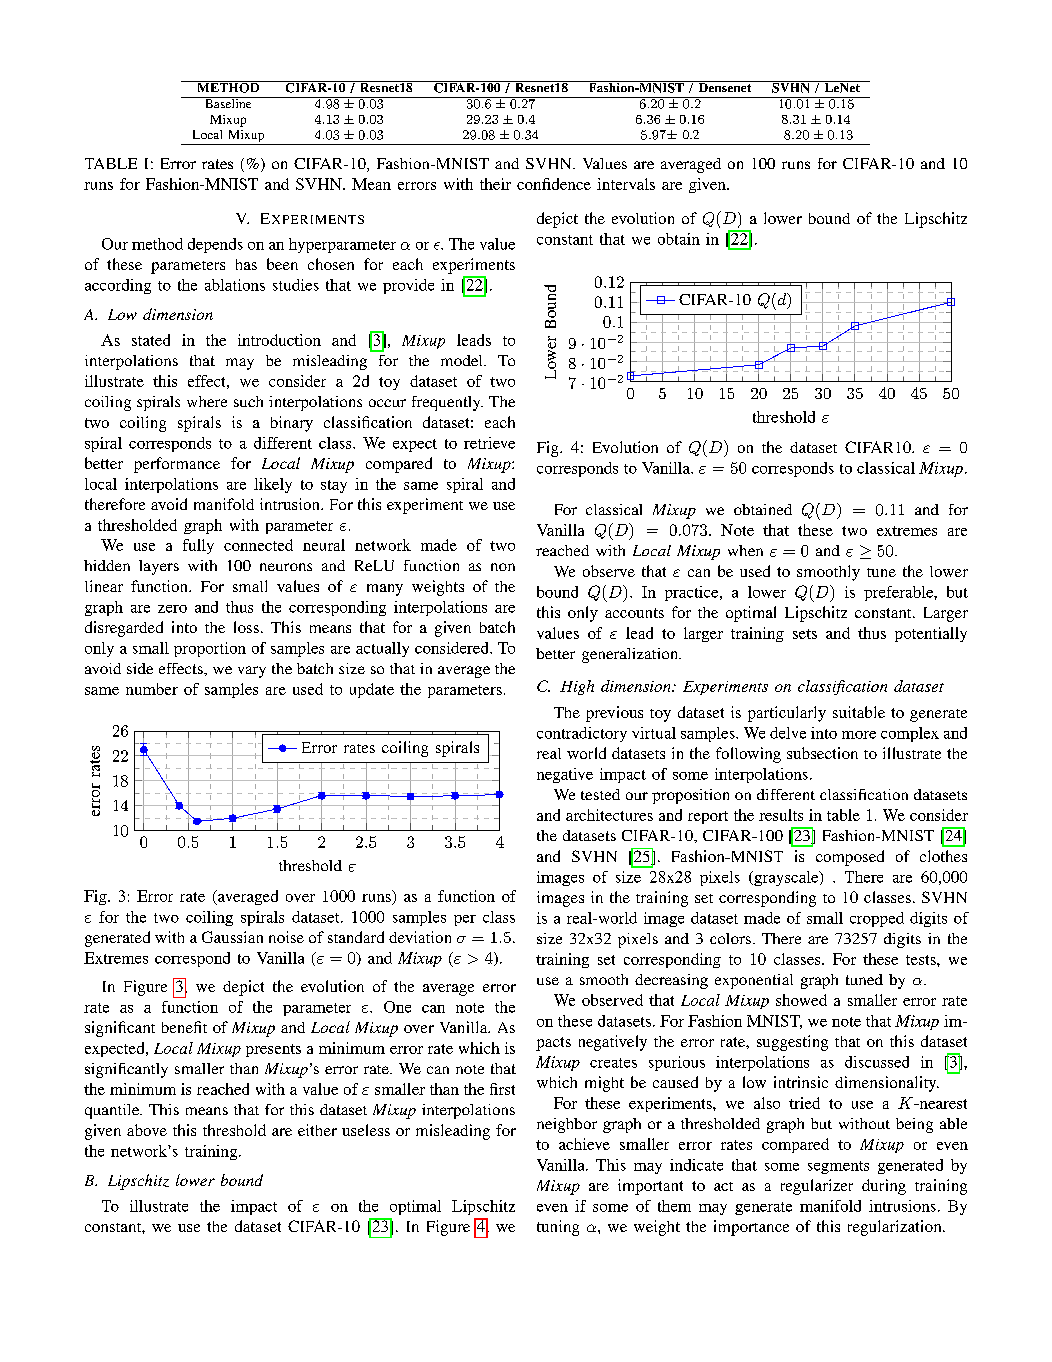 This page has width=1052, height=1362. I want to click on Baseline, so click(228, 102).
